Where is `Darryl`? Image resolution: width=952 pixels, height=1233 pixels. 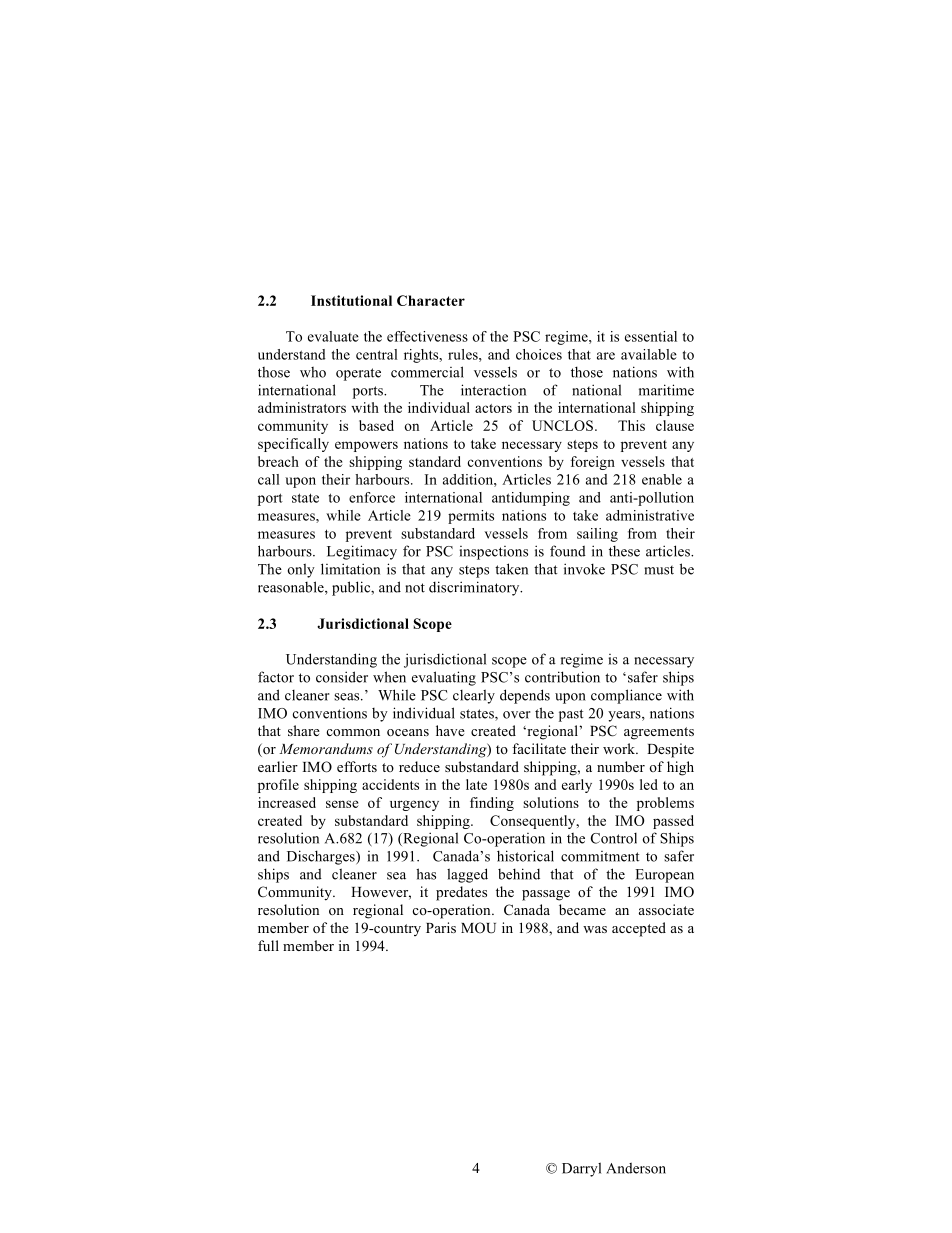 Darryl is located at coordinates (581, 1169).
